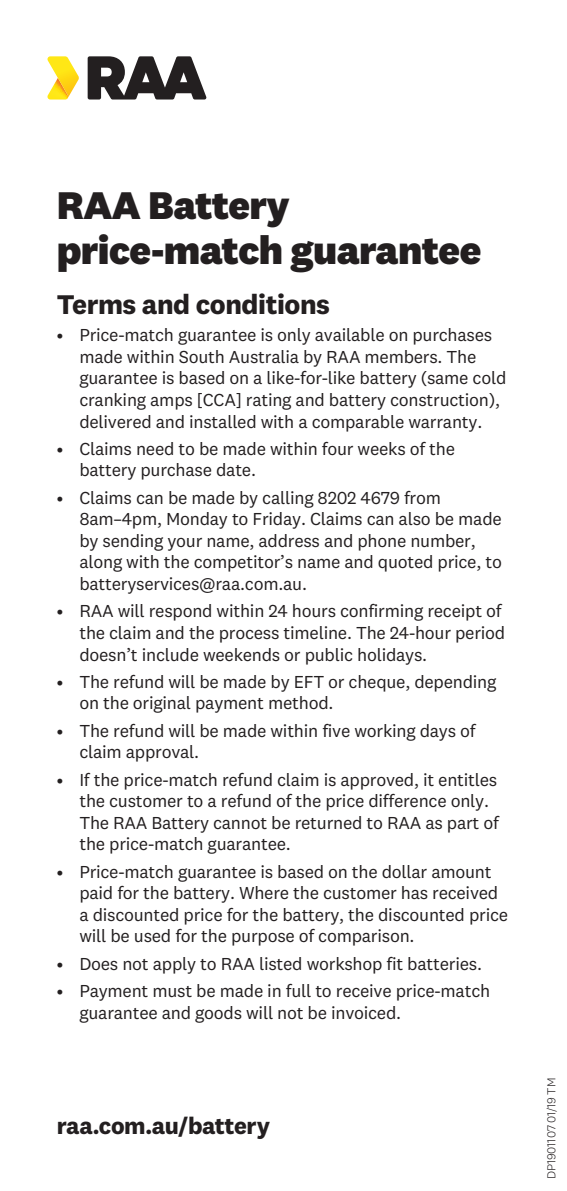  I want to click on need, so click(155, 448).
